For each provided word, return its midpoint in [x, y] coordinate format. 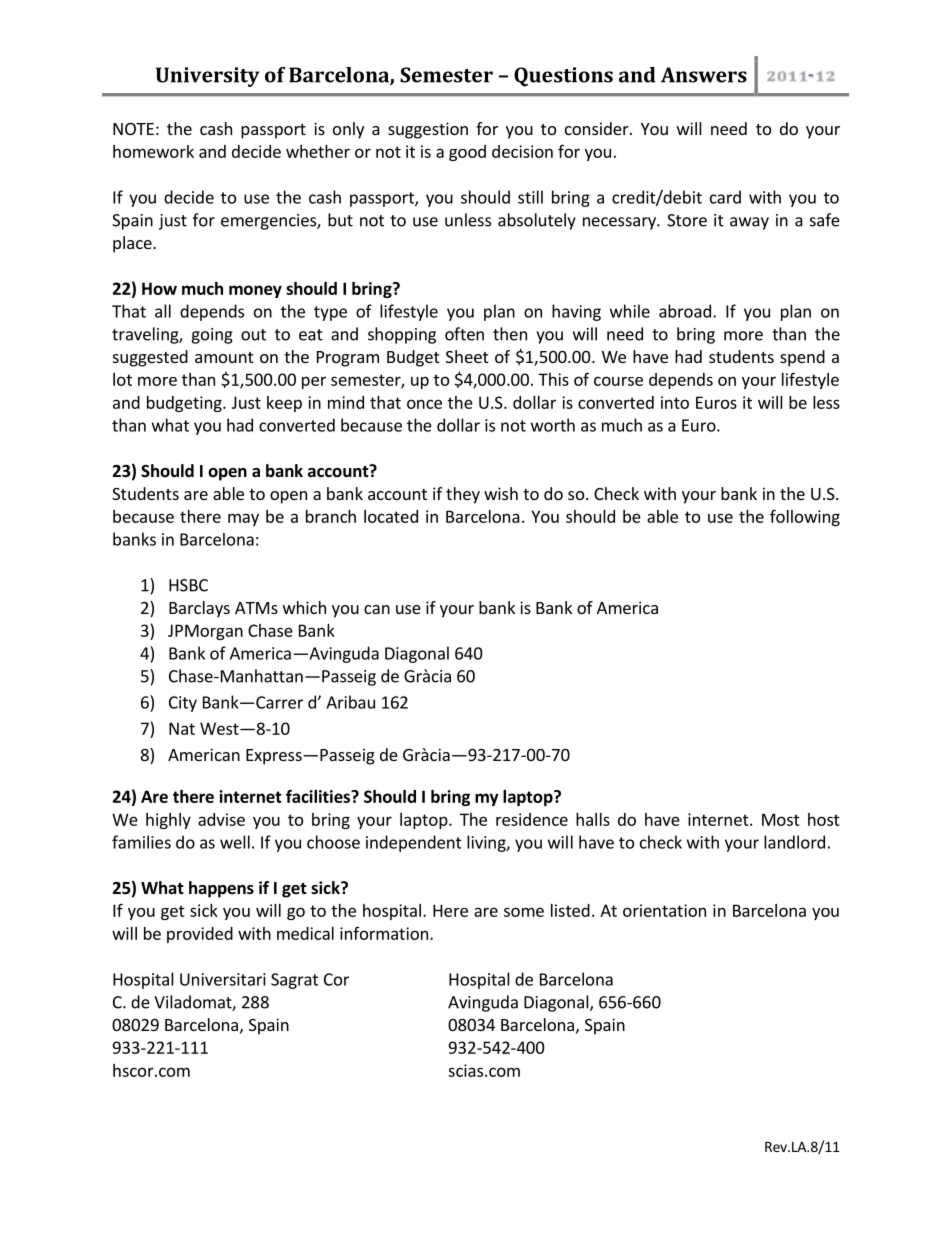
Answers [704, 75]
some [524, 912]
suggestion [428, 130]
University [207, 77]
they [463, 495]
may [243, 519]
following [805, 517]
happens [221, 889]
